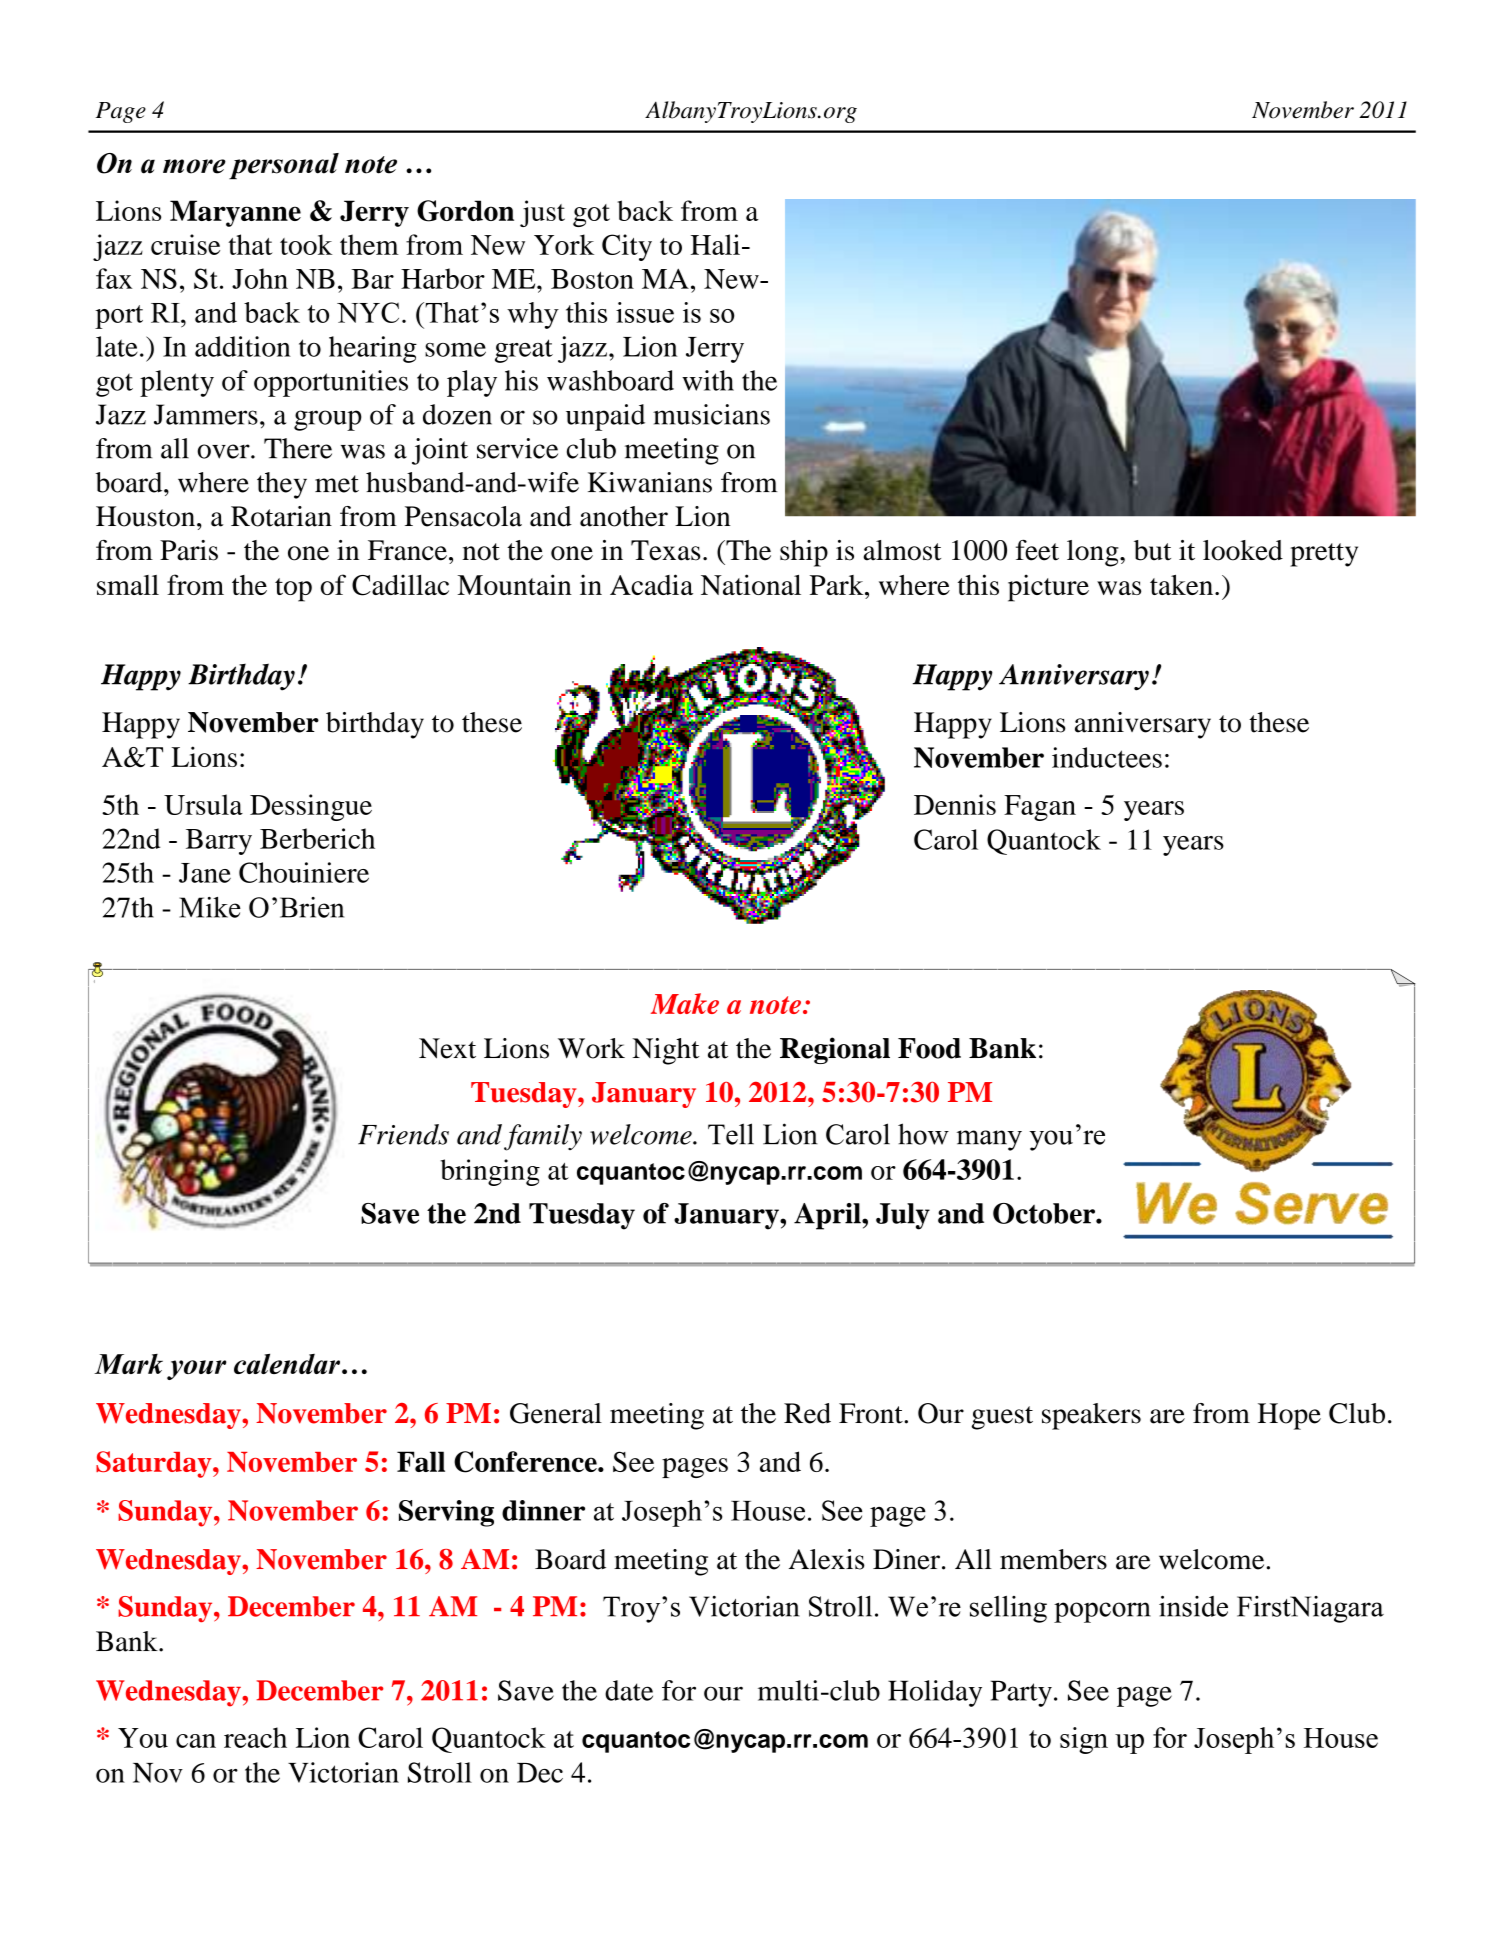 This document has height=1947, width=1504. I want to click on Maryanne, so click(235, 213).
